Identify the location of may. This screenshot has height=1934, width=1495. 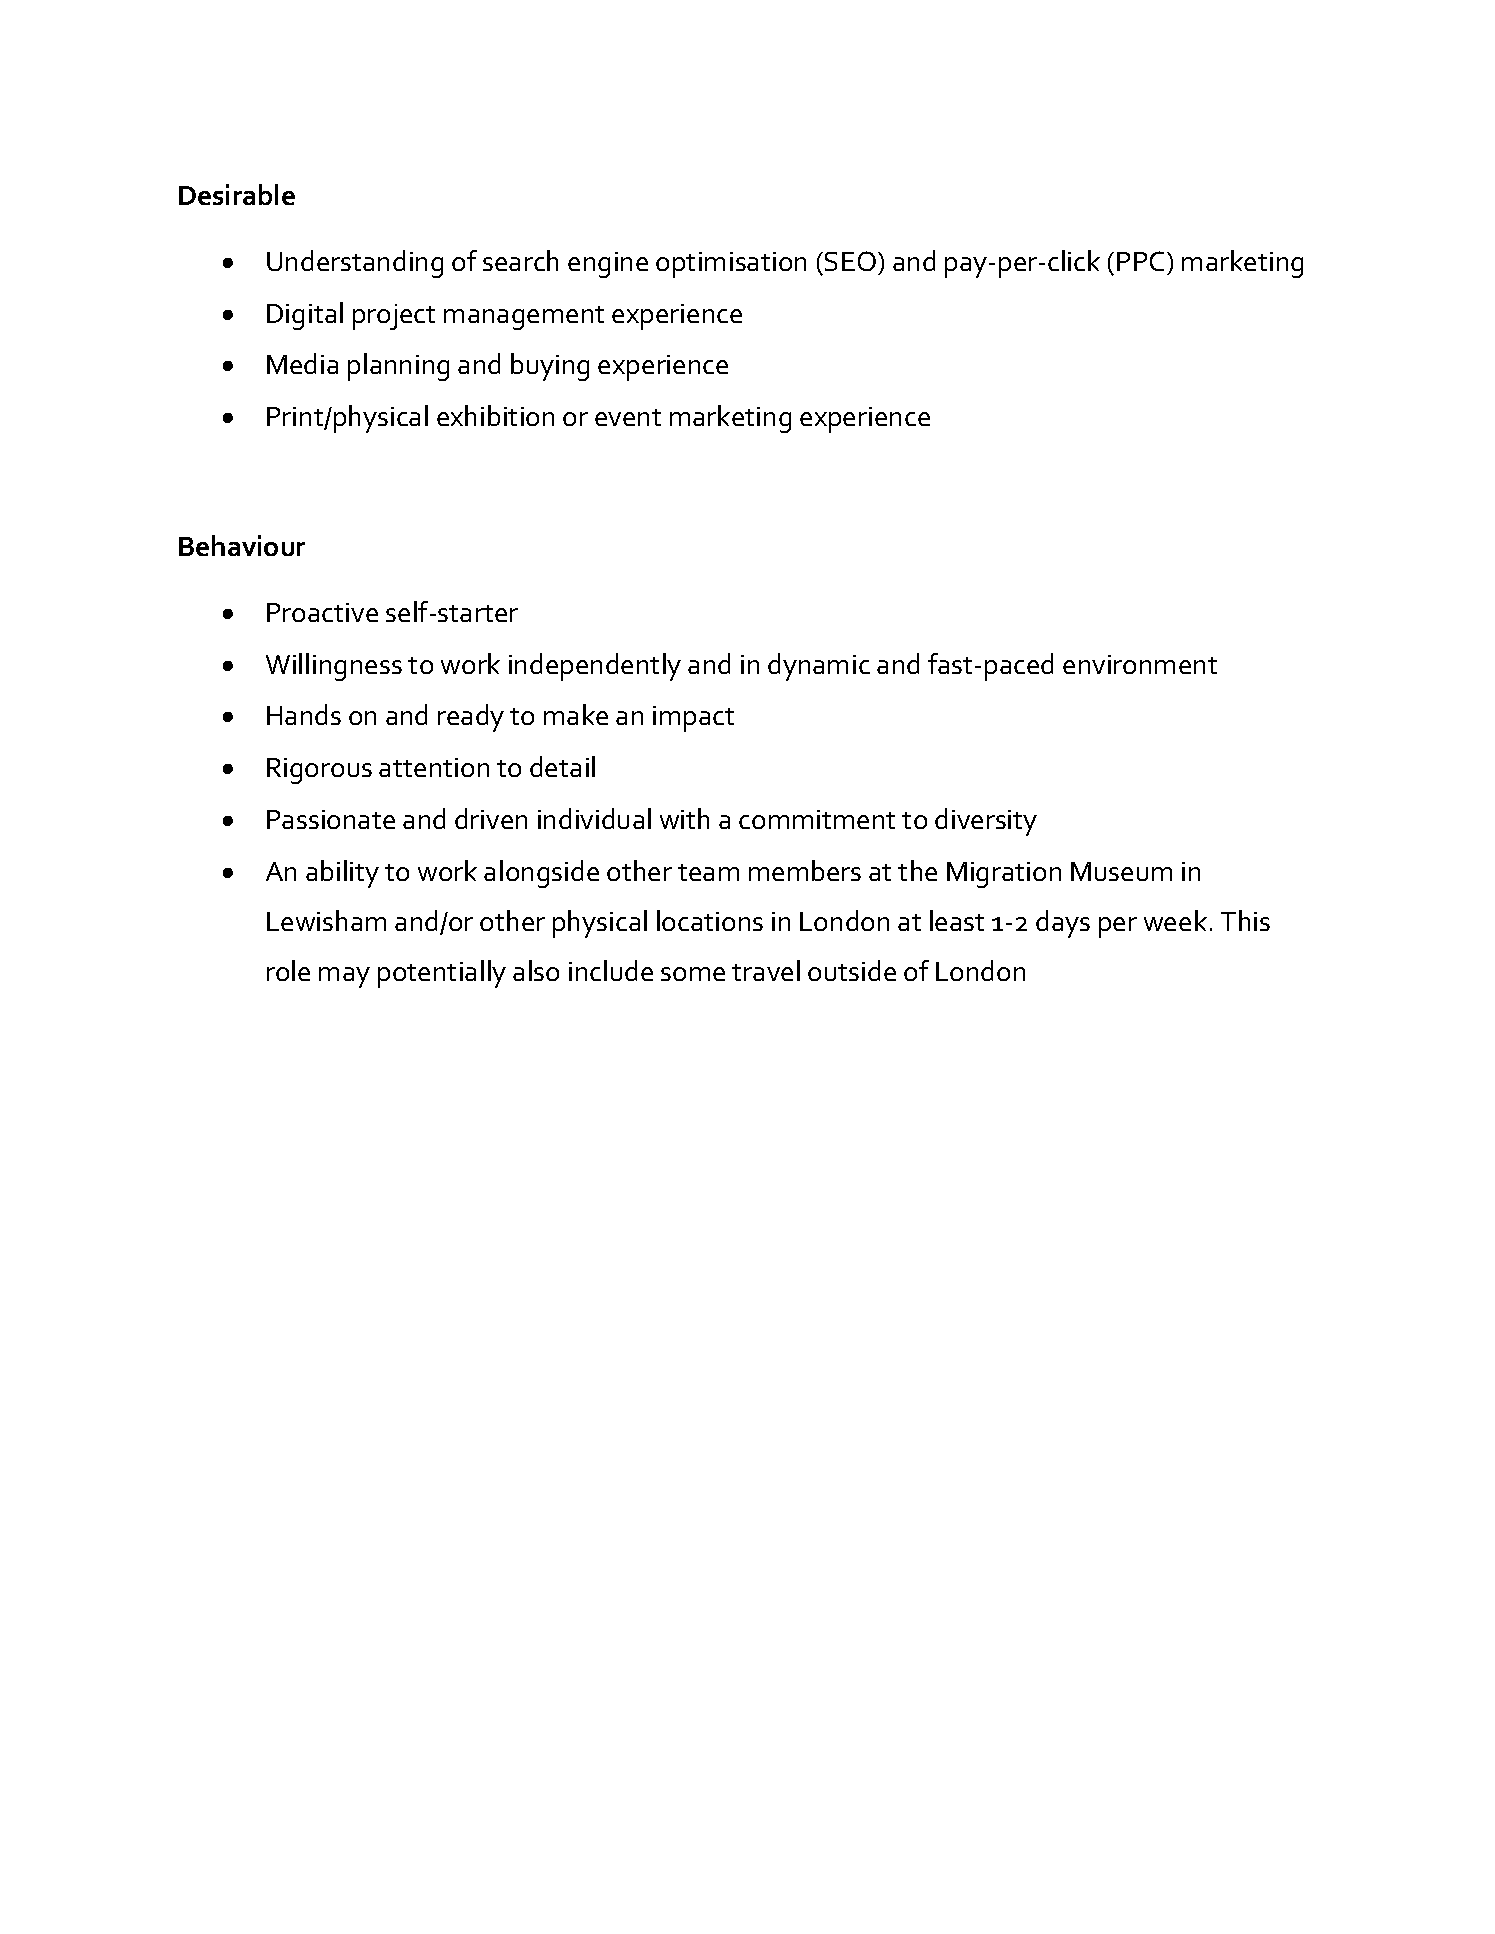
(344, 977).
